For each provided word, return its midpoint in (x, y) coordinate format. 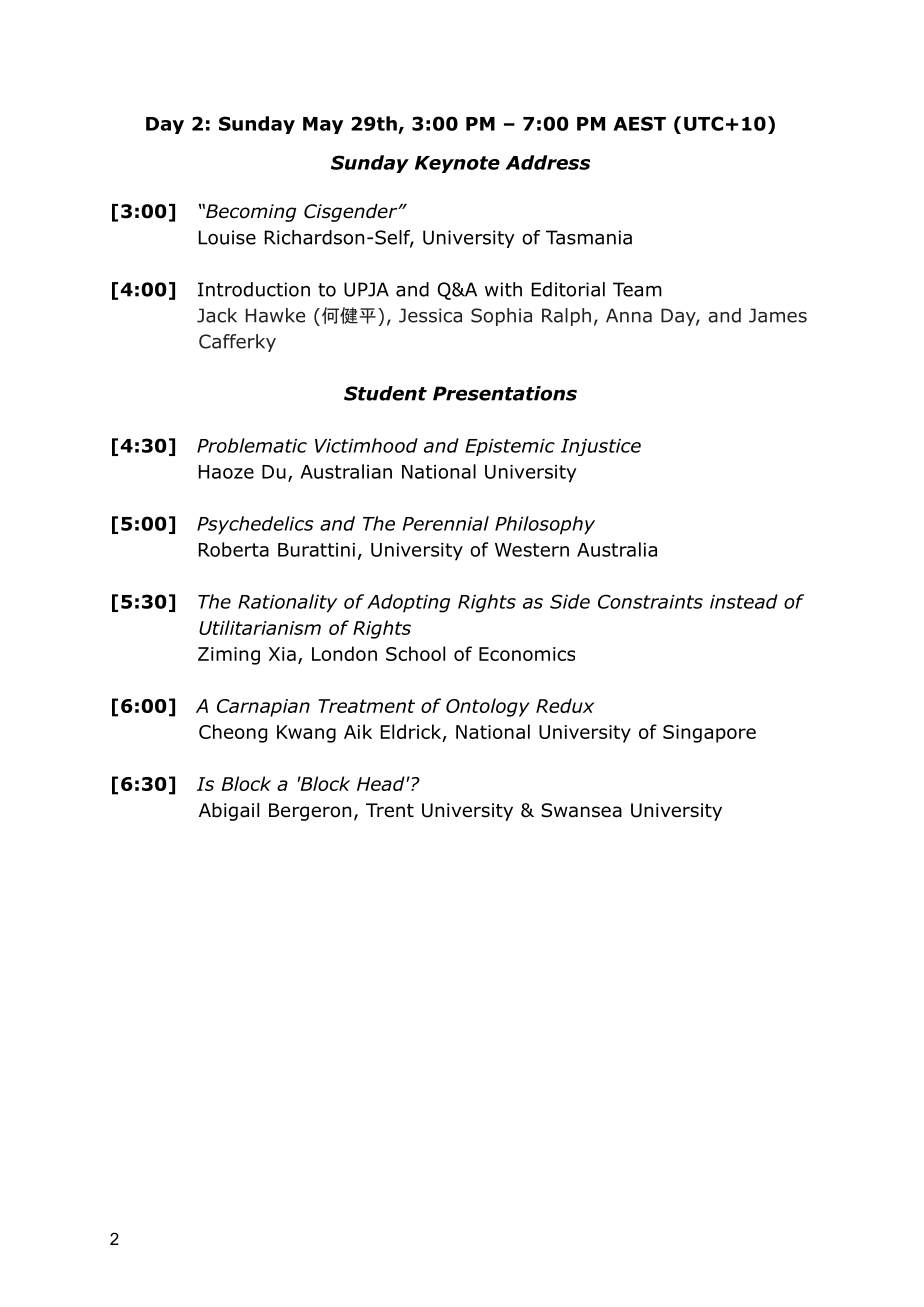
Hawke (275, 315)
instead (744, 601)
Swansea (581, 810)
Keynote (457, 164)
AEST (639, 123)
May (323, 125)
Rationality (287, 603)
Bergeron (310, 812)
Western (532, 550)
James (778, 315)
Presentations (505, 393)
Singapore (709, 734)
